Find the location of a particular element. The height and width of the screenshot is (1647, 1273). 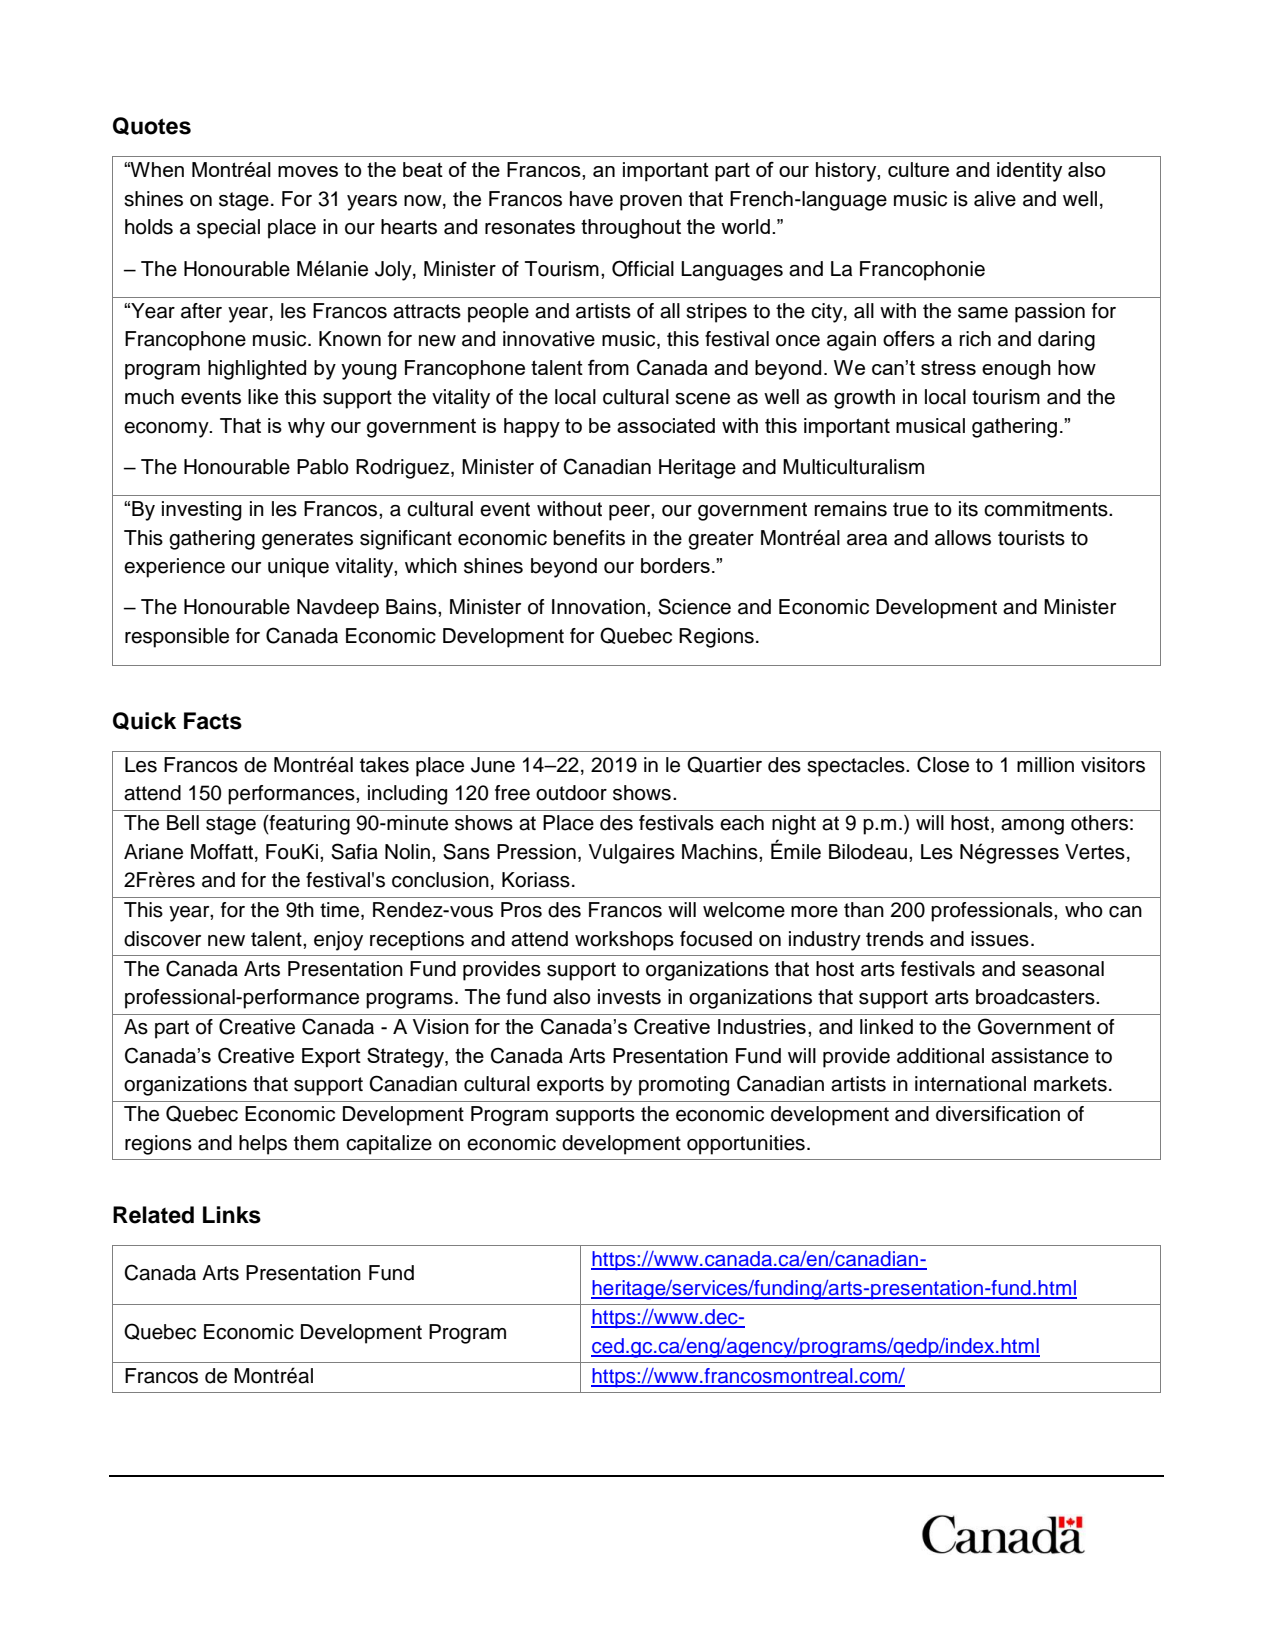

have is located at coordinates (591, 199).
